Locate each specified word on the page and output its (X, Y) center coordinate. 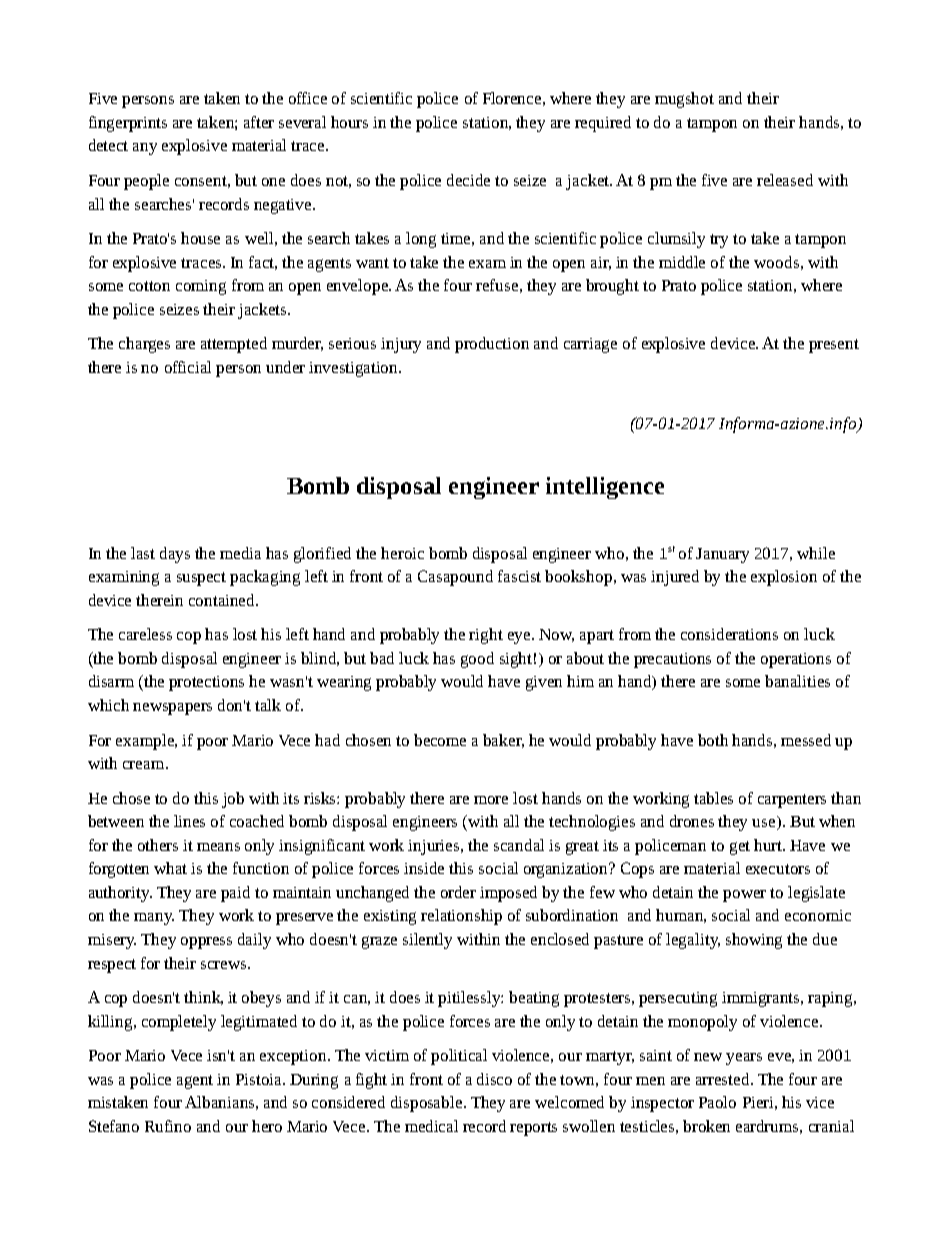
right (486, 636)
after (259, 122)
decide (468, 180)
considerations (729, 634)
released (785, 180)
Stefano (114, 1126)
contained (223, 600)
